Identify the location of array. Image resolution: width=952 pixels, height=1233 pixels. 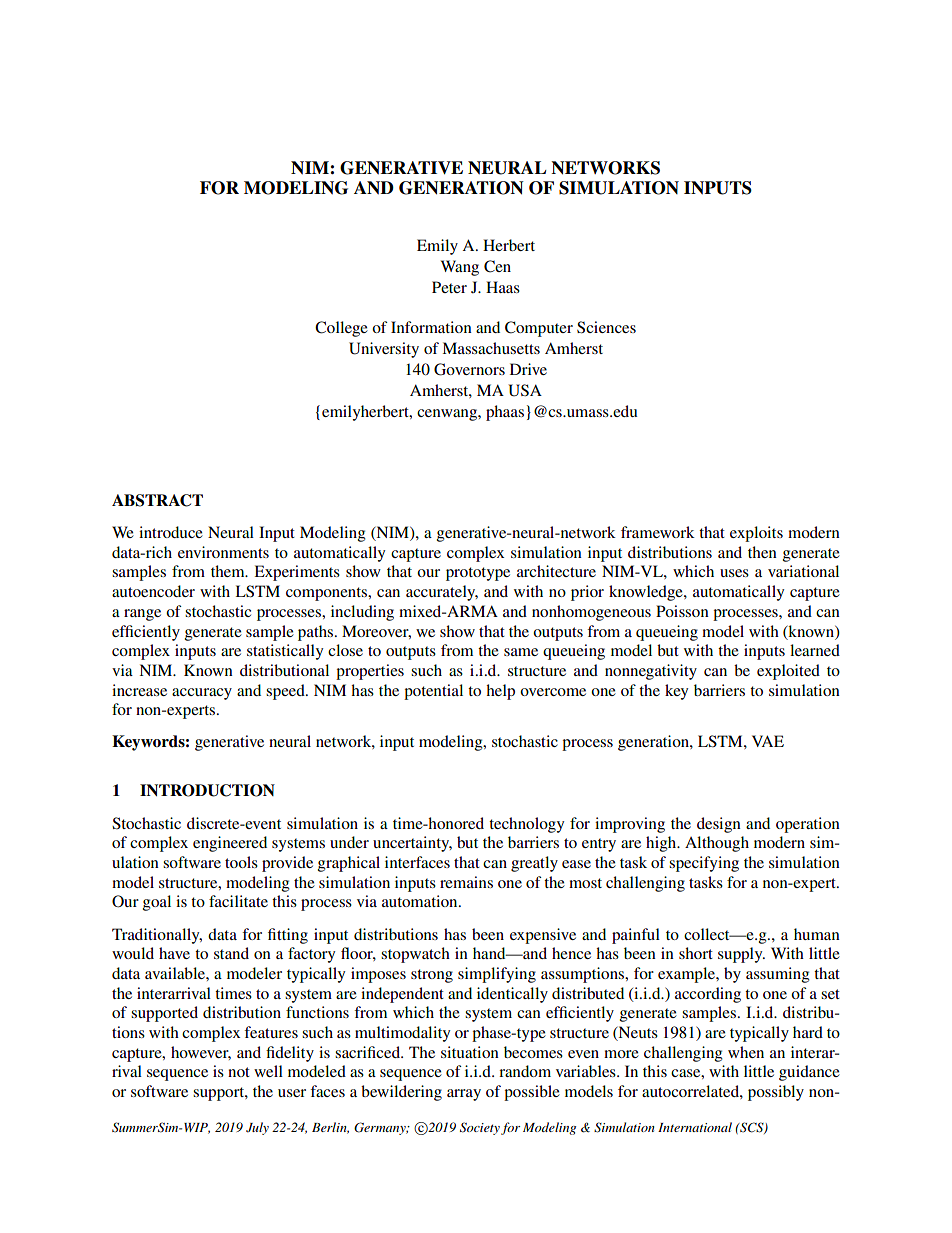
(464, 1095).
